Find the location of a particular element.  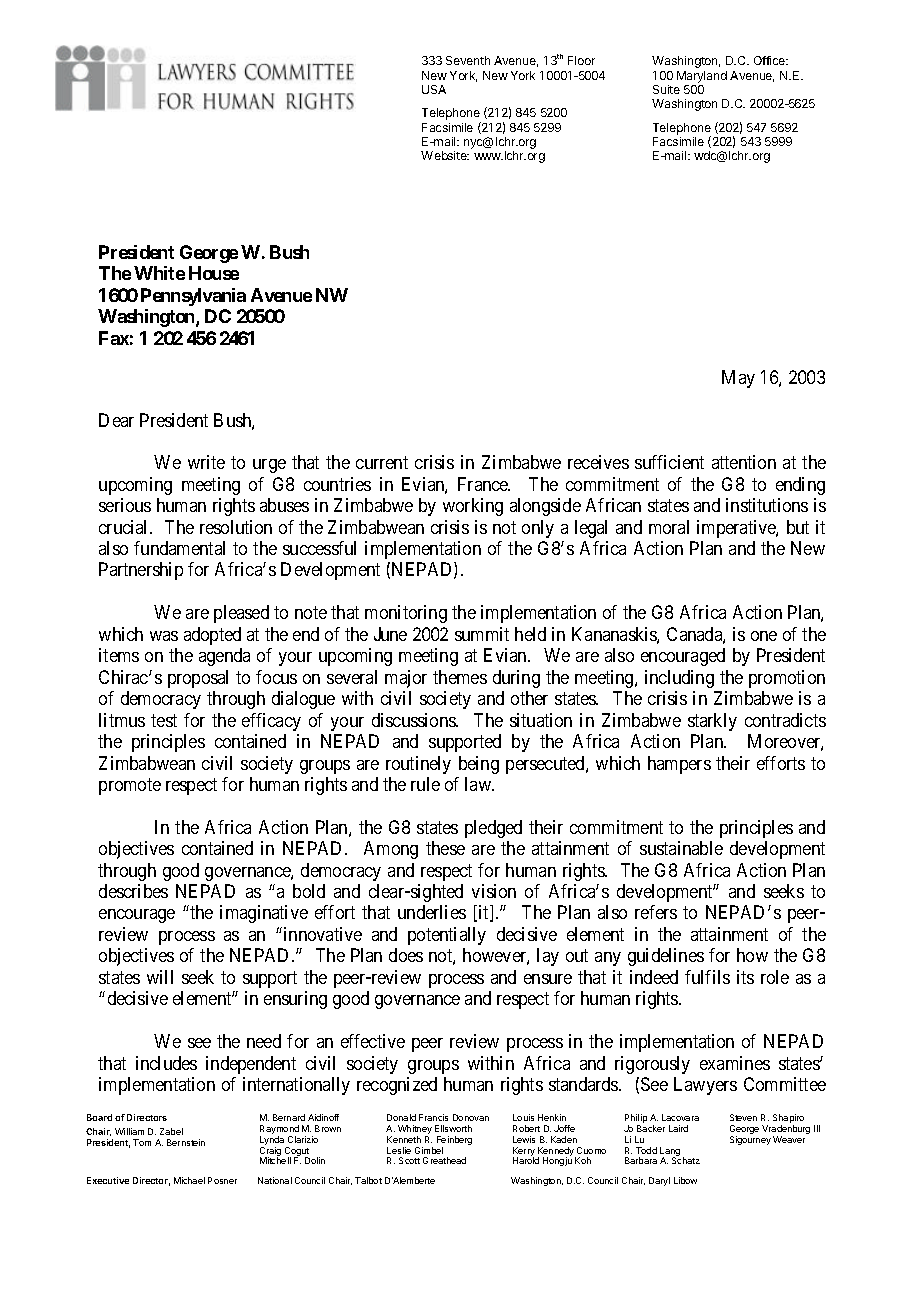

hampers is located at coordinates (679, 765).
